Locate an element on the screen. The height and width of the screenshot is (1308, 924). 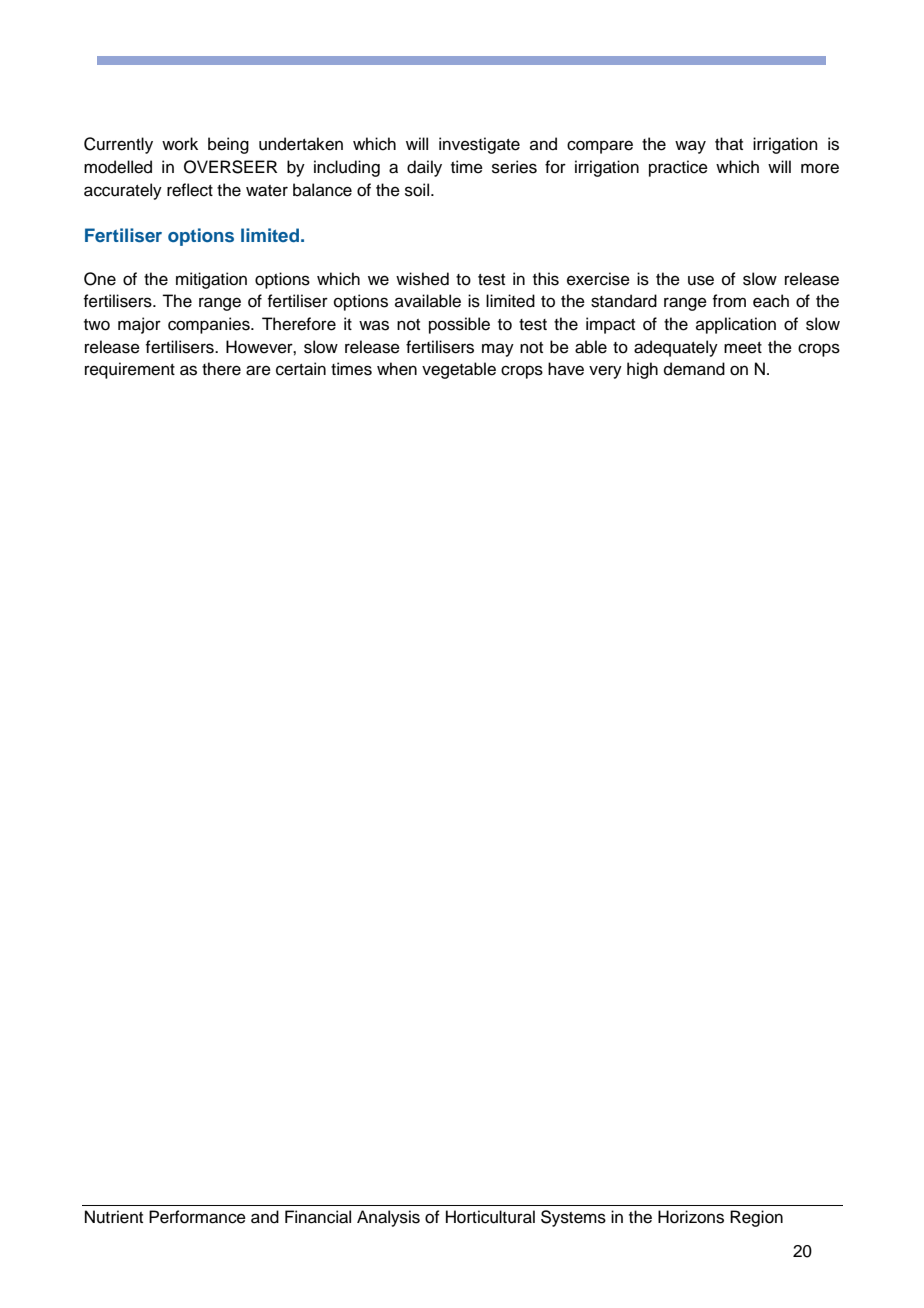
Analysis is located at coordinates (388, 1218).
